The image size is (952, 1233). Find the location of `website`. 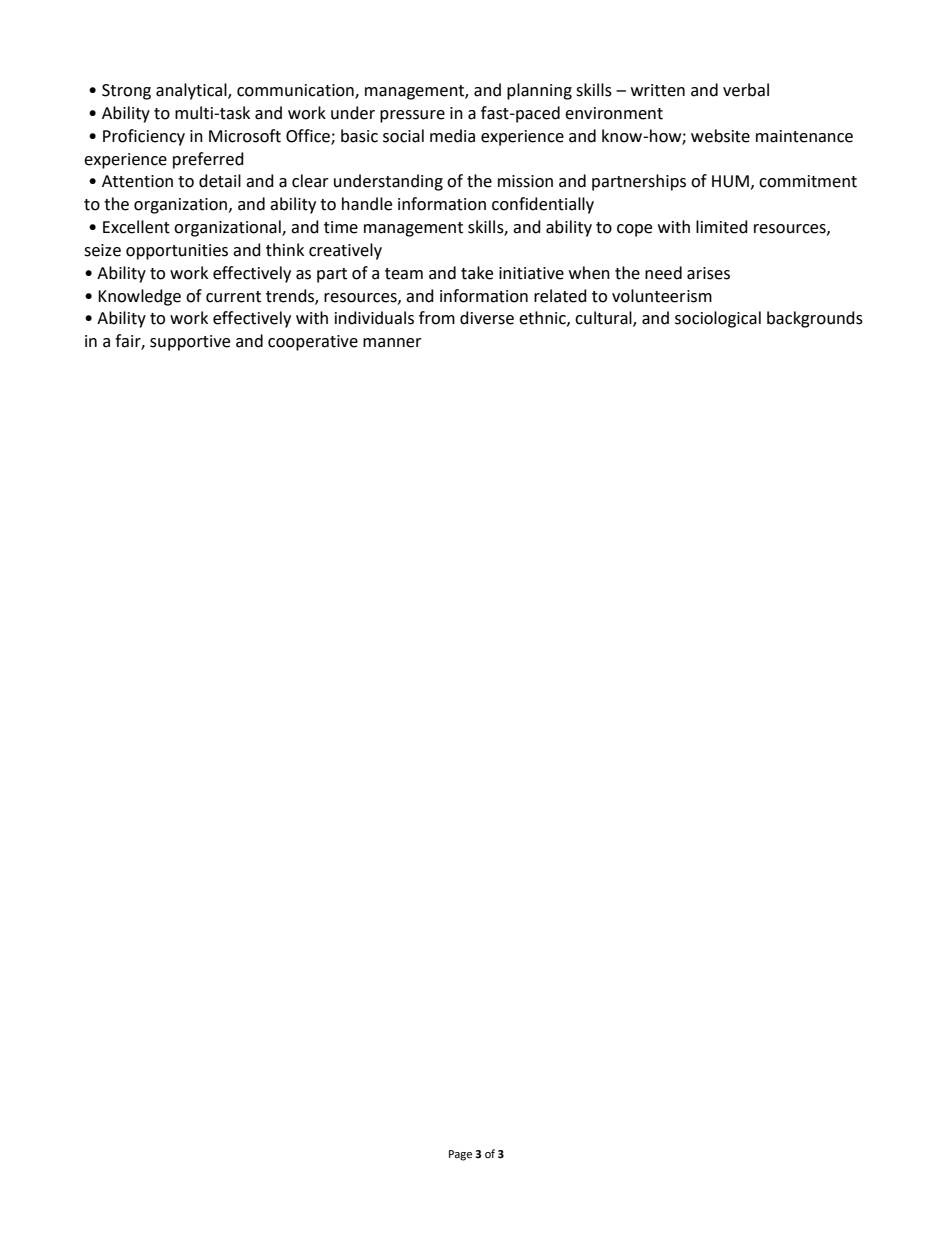

website is located at coordinates (720, 136).
